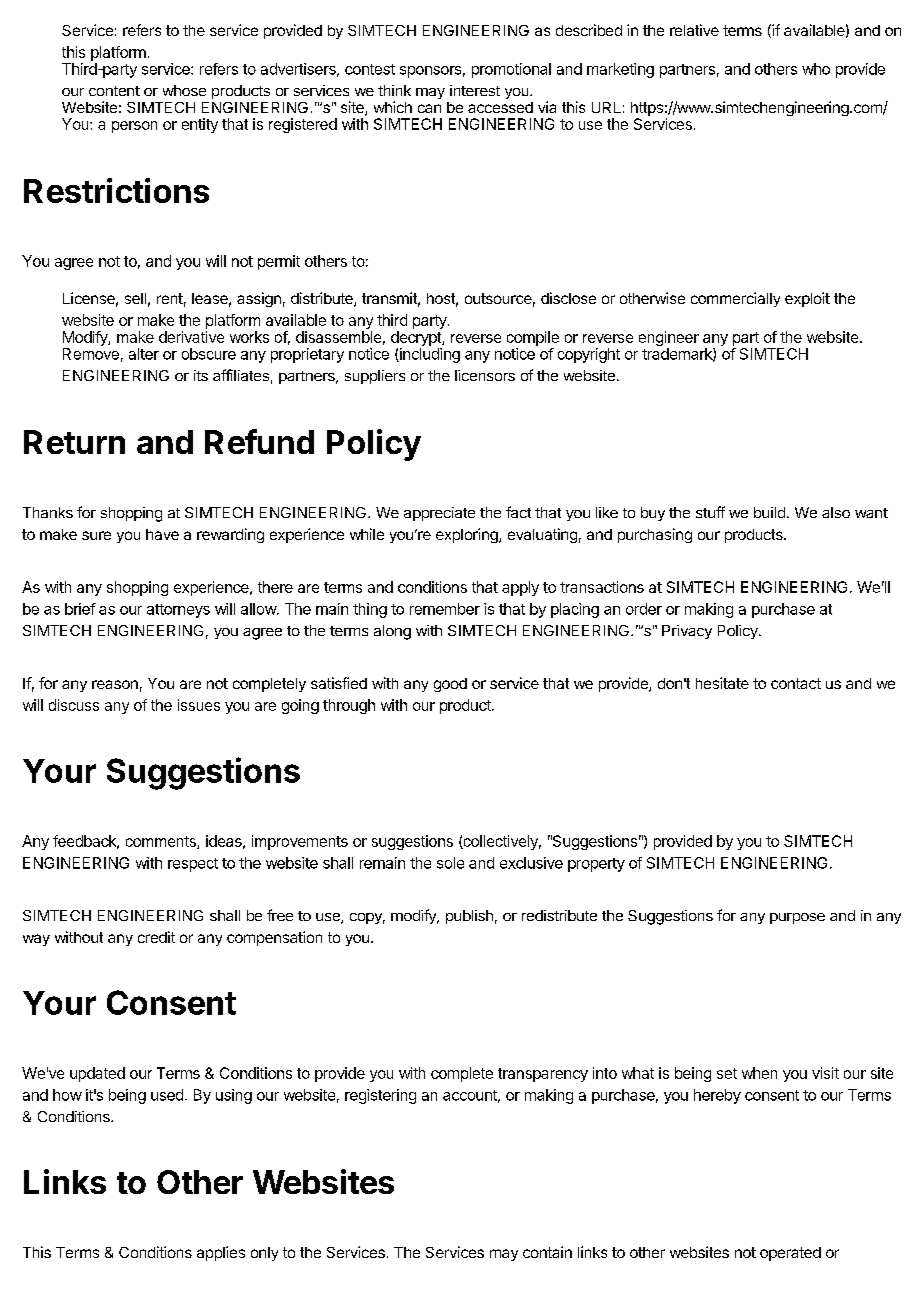 This screenshot has height=1308, width=924. I want to click on comments, so click(162, 842).
